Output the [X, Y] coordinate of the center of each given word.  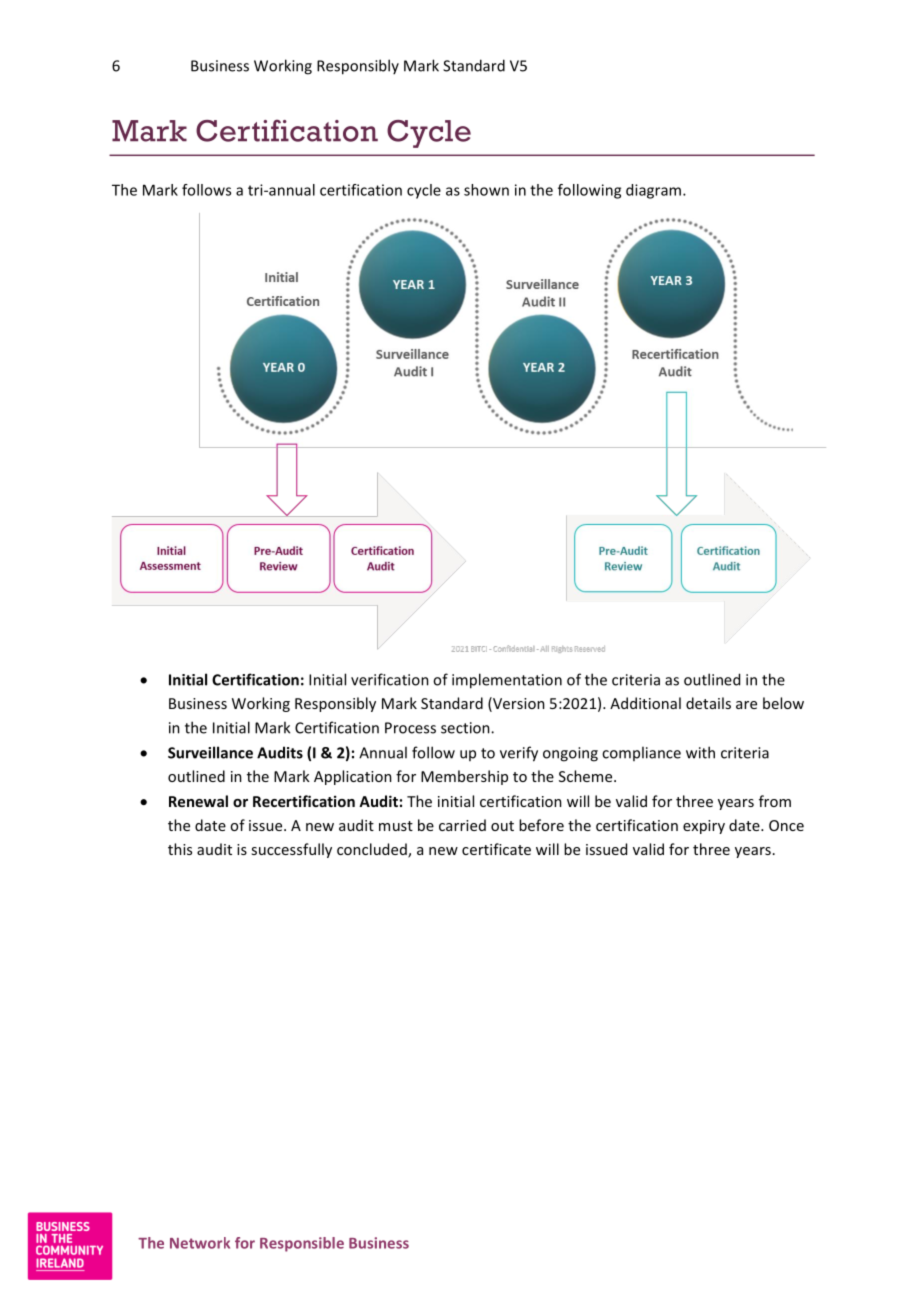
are [746, 705]
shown [486, 190]
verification [390, 679]
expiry [704, 827]
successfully [291, 850]
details [708, 703]
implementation [507, 681]
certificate [496, 849]
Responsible [302, 1244]
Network [200, 1243]
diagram [653, 191]
